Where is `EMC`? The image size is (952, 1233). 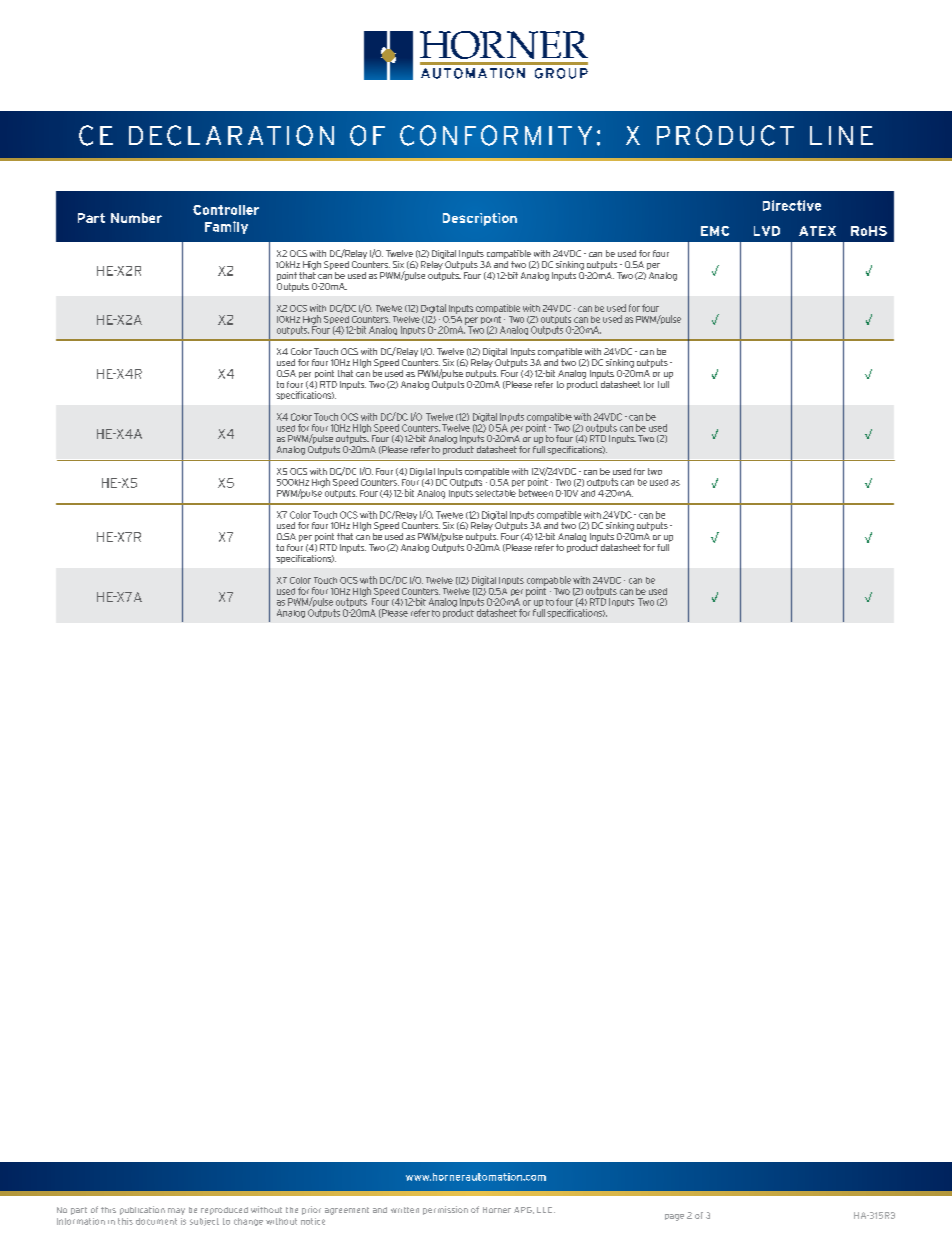 EMC is located at coordinates (715, 231).
